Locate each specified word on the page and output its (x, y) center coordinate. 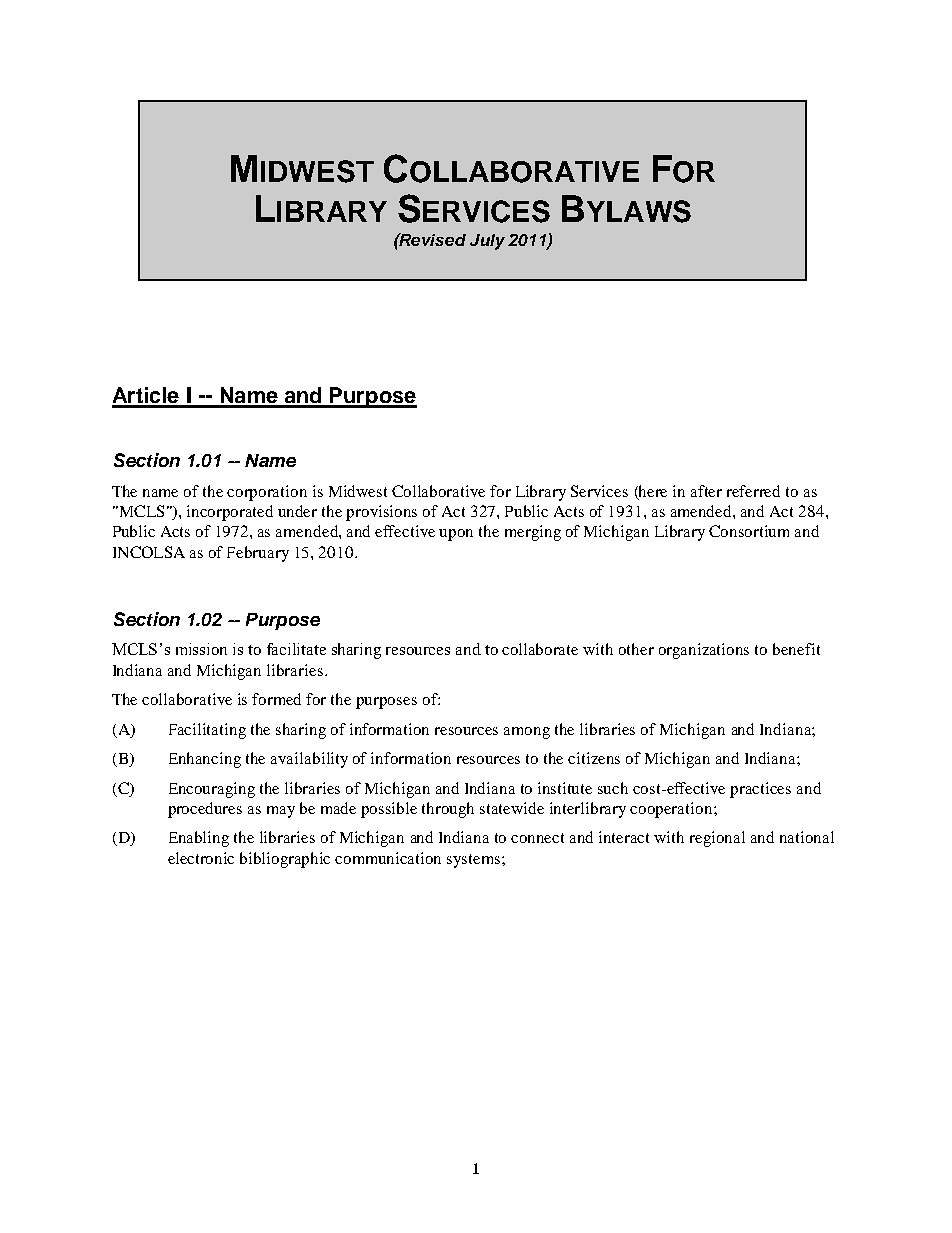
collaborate (540, 649)
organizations (704, 651)
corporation (267, 493)
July (487, 242)
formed (276, 699)
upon (456, 535)
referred (753, 491)
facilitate (296, 649)
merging (533, 533)
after (706, 491)
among (527, 733)
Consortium (749, 531)
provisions (381, 513)
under (297, 511)
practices (760, 790)
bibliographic (285, 860)
